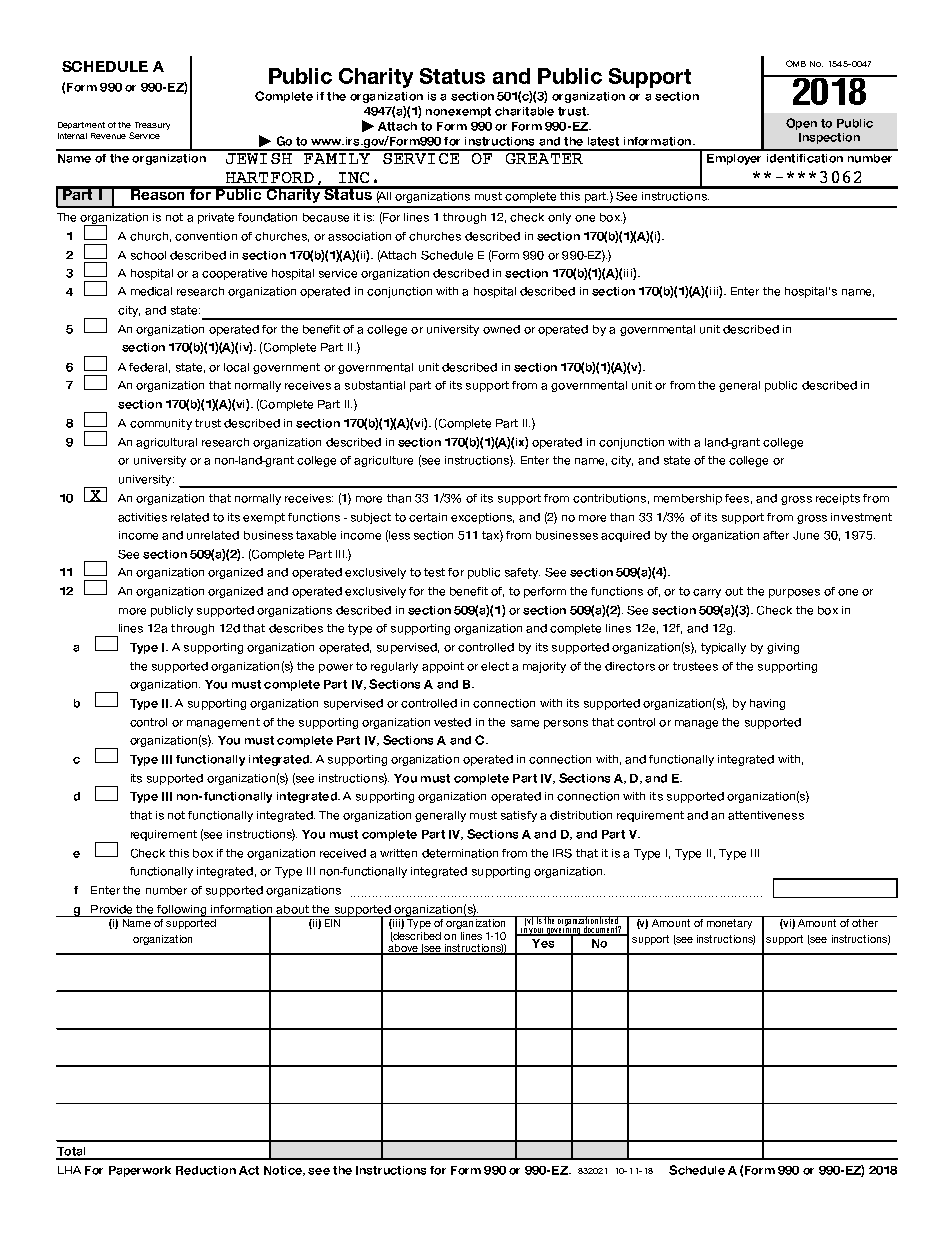 This image has height=1233, width=952. Describe the element at coordinates (838, 499) in the image. I see `receipts` at that location.
